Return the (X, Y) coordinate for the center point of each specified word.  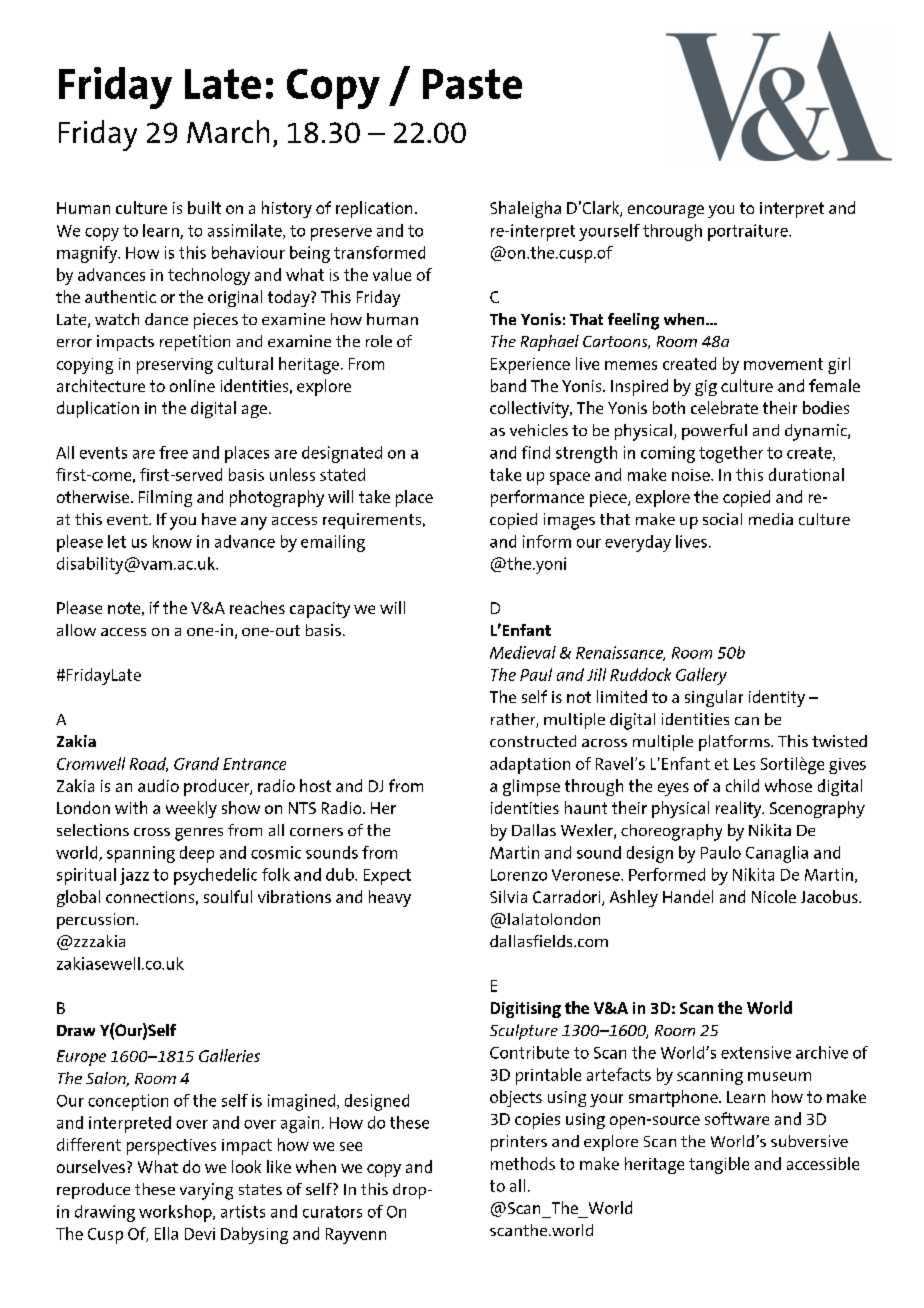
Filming (165, 498)
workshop (176, 1213)
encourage (666, 211)
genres (199, 834)
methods (523, 1163)
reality (740, 809)
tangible (719, 1165)
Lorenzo (519, 875)
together (731, 454)
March (228, 131)
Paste (472, 84)
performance (537, 498)
